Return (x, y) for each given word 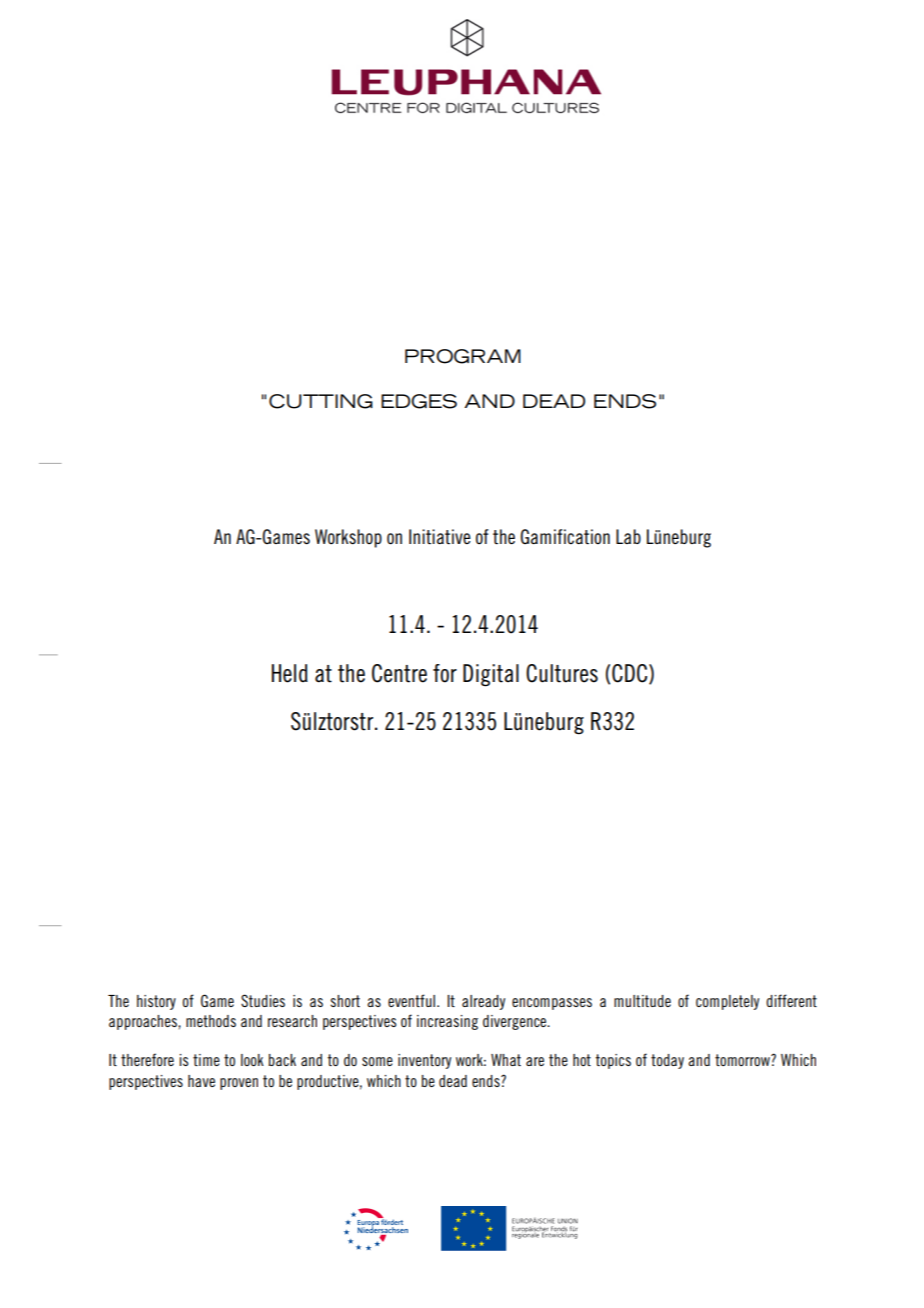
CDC (631, 674)
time (206, 1060)
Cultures (562, 673)
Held (290, 673)
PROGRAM (463, 356)
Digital (491, 675)
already (483, 1002)
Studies (263, 1000)
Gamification (565, 537)
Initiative (440, 537)
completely (727, 1002)
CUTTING (321, 401)
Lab (628, 536)
